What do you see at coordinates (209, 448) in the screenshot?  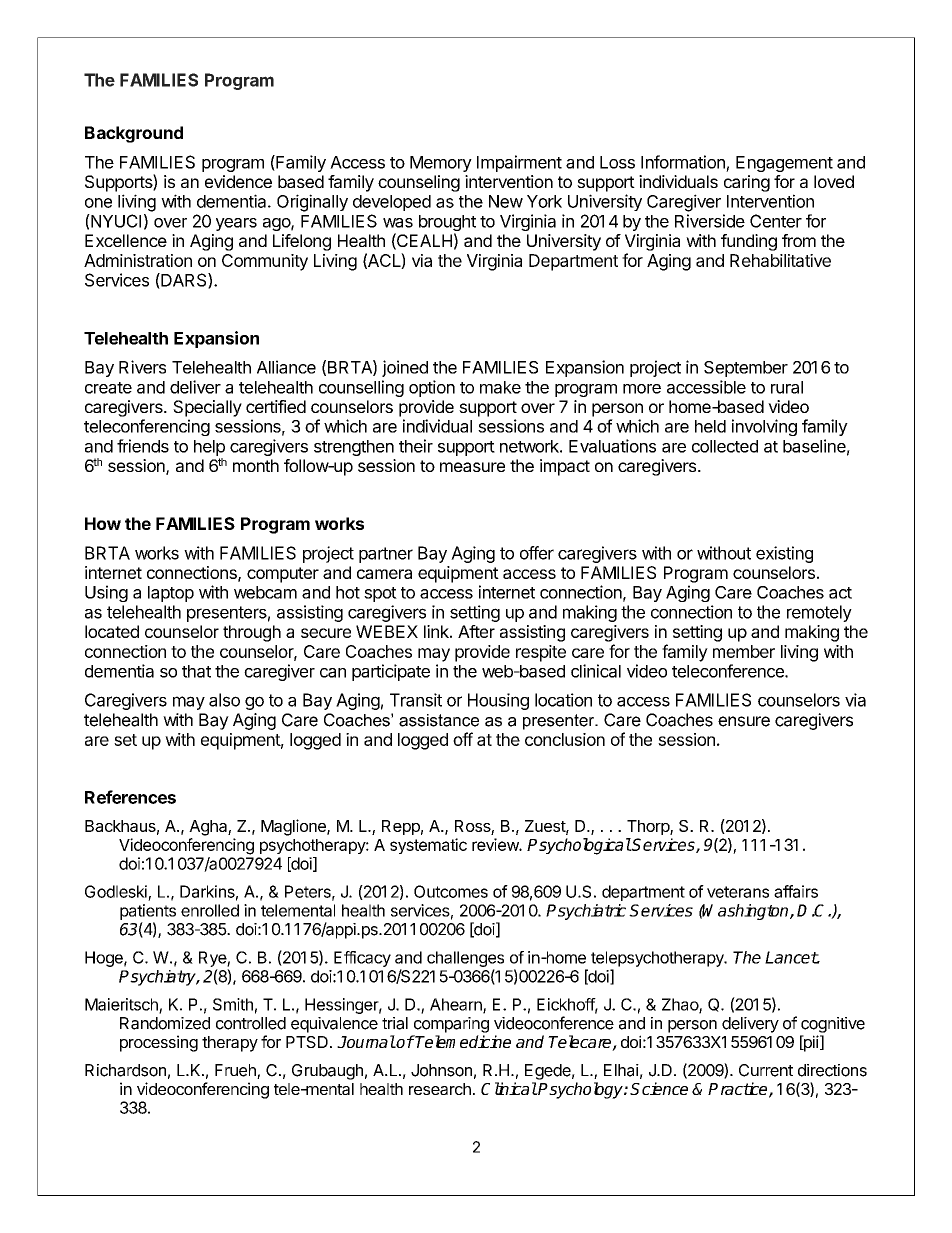 I see `help` at bounding box center [209, 448].
